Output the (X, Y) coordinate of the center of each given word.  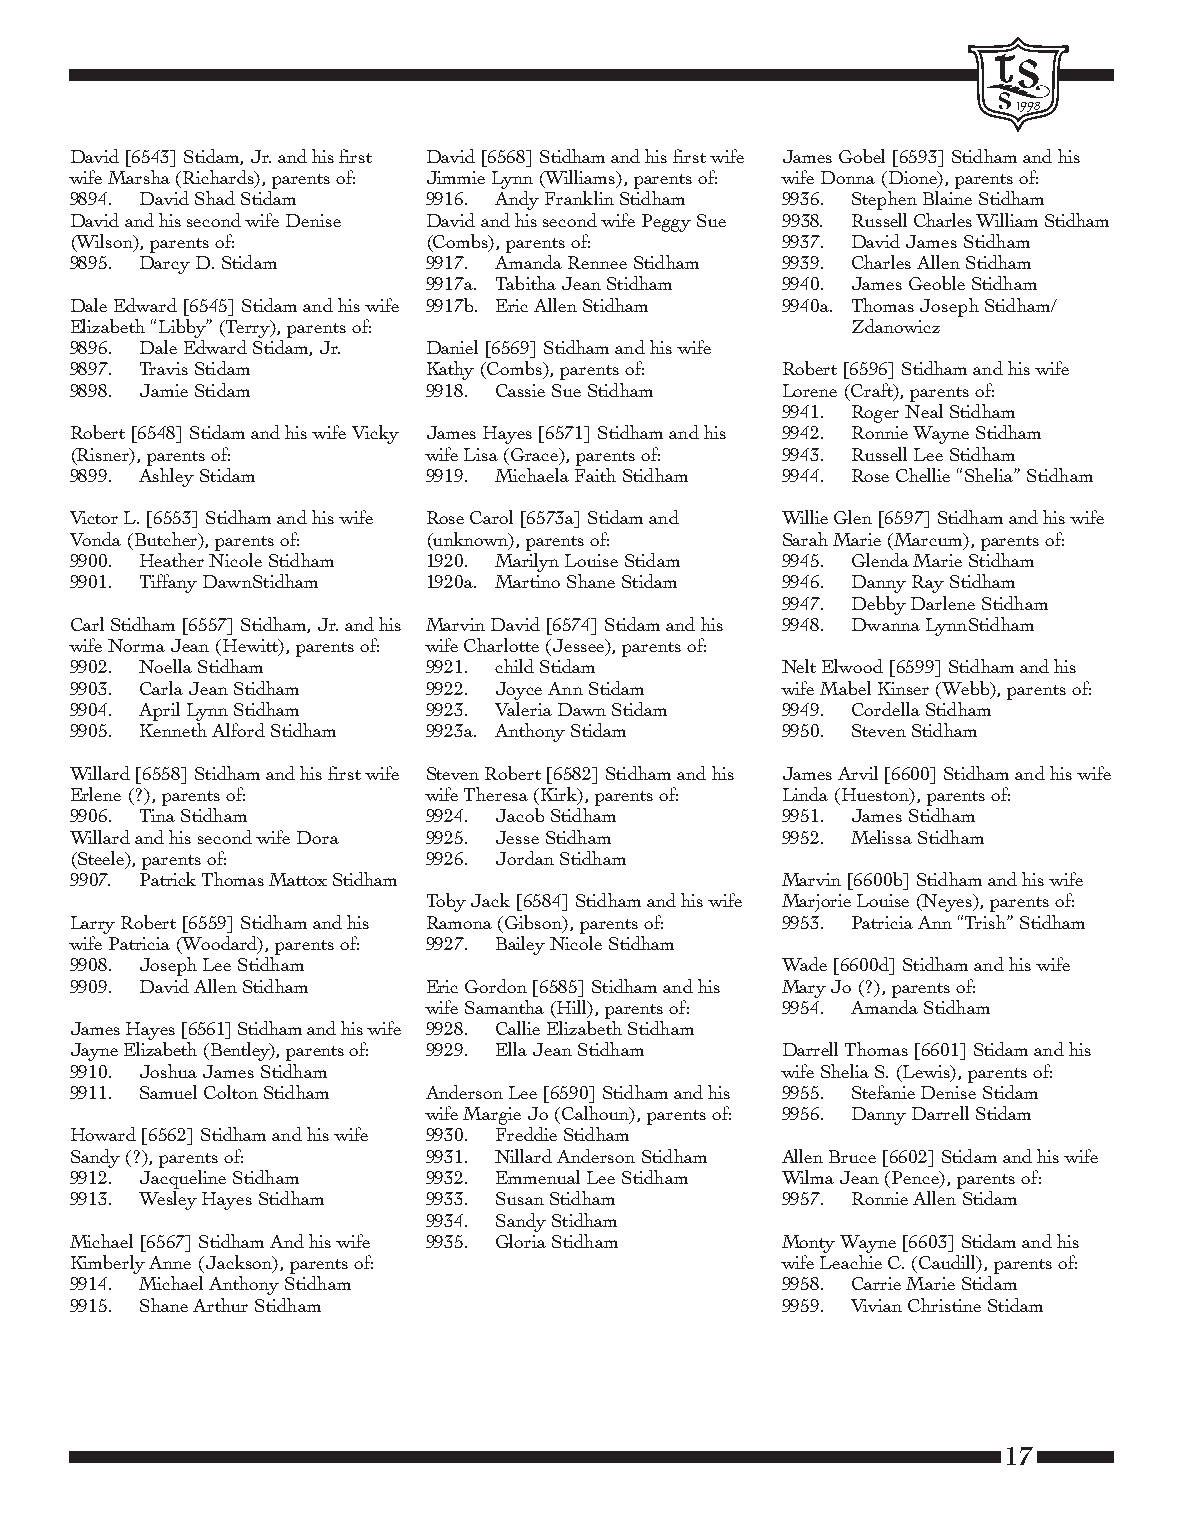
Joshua (168, 1071)
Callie (518, 1028)
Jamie (164, 390)
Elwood (852, 666)
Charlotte (501, 645)
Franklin (579, 198)
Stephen (884, 200)
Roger (875, 414)
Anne (170, 1262)
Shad (215, 198)
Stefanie (883, 1092)
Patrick (168, 879)
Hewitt (252, 647)
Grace (536, 454)
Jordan (525, 858)
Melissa (881, 837)
